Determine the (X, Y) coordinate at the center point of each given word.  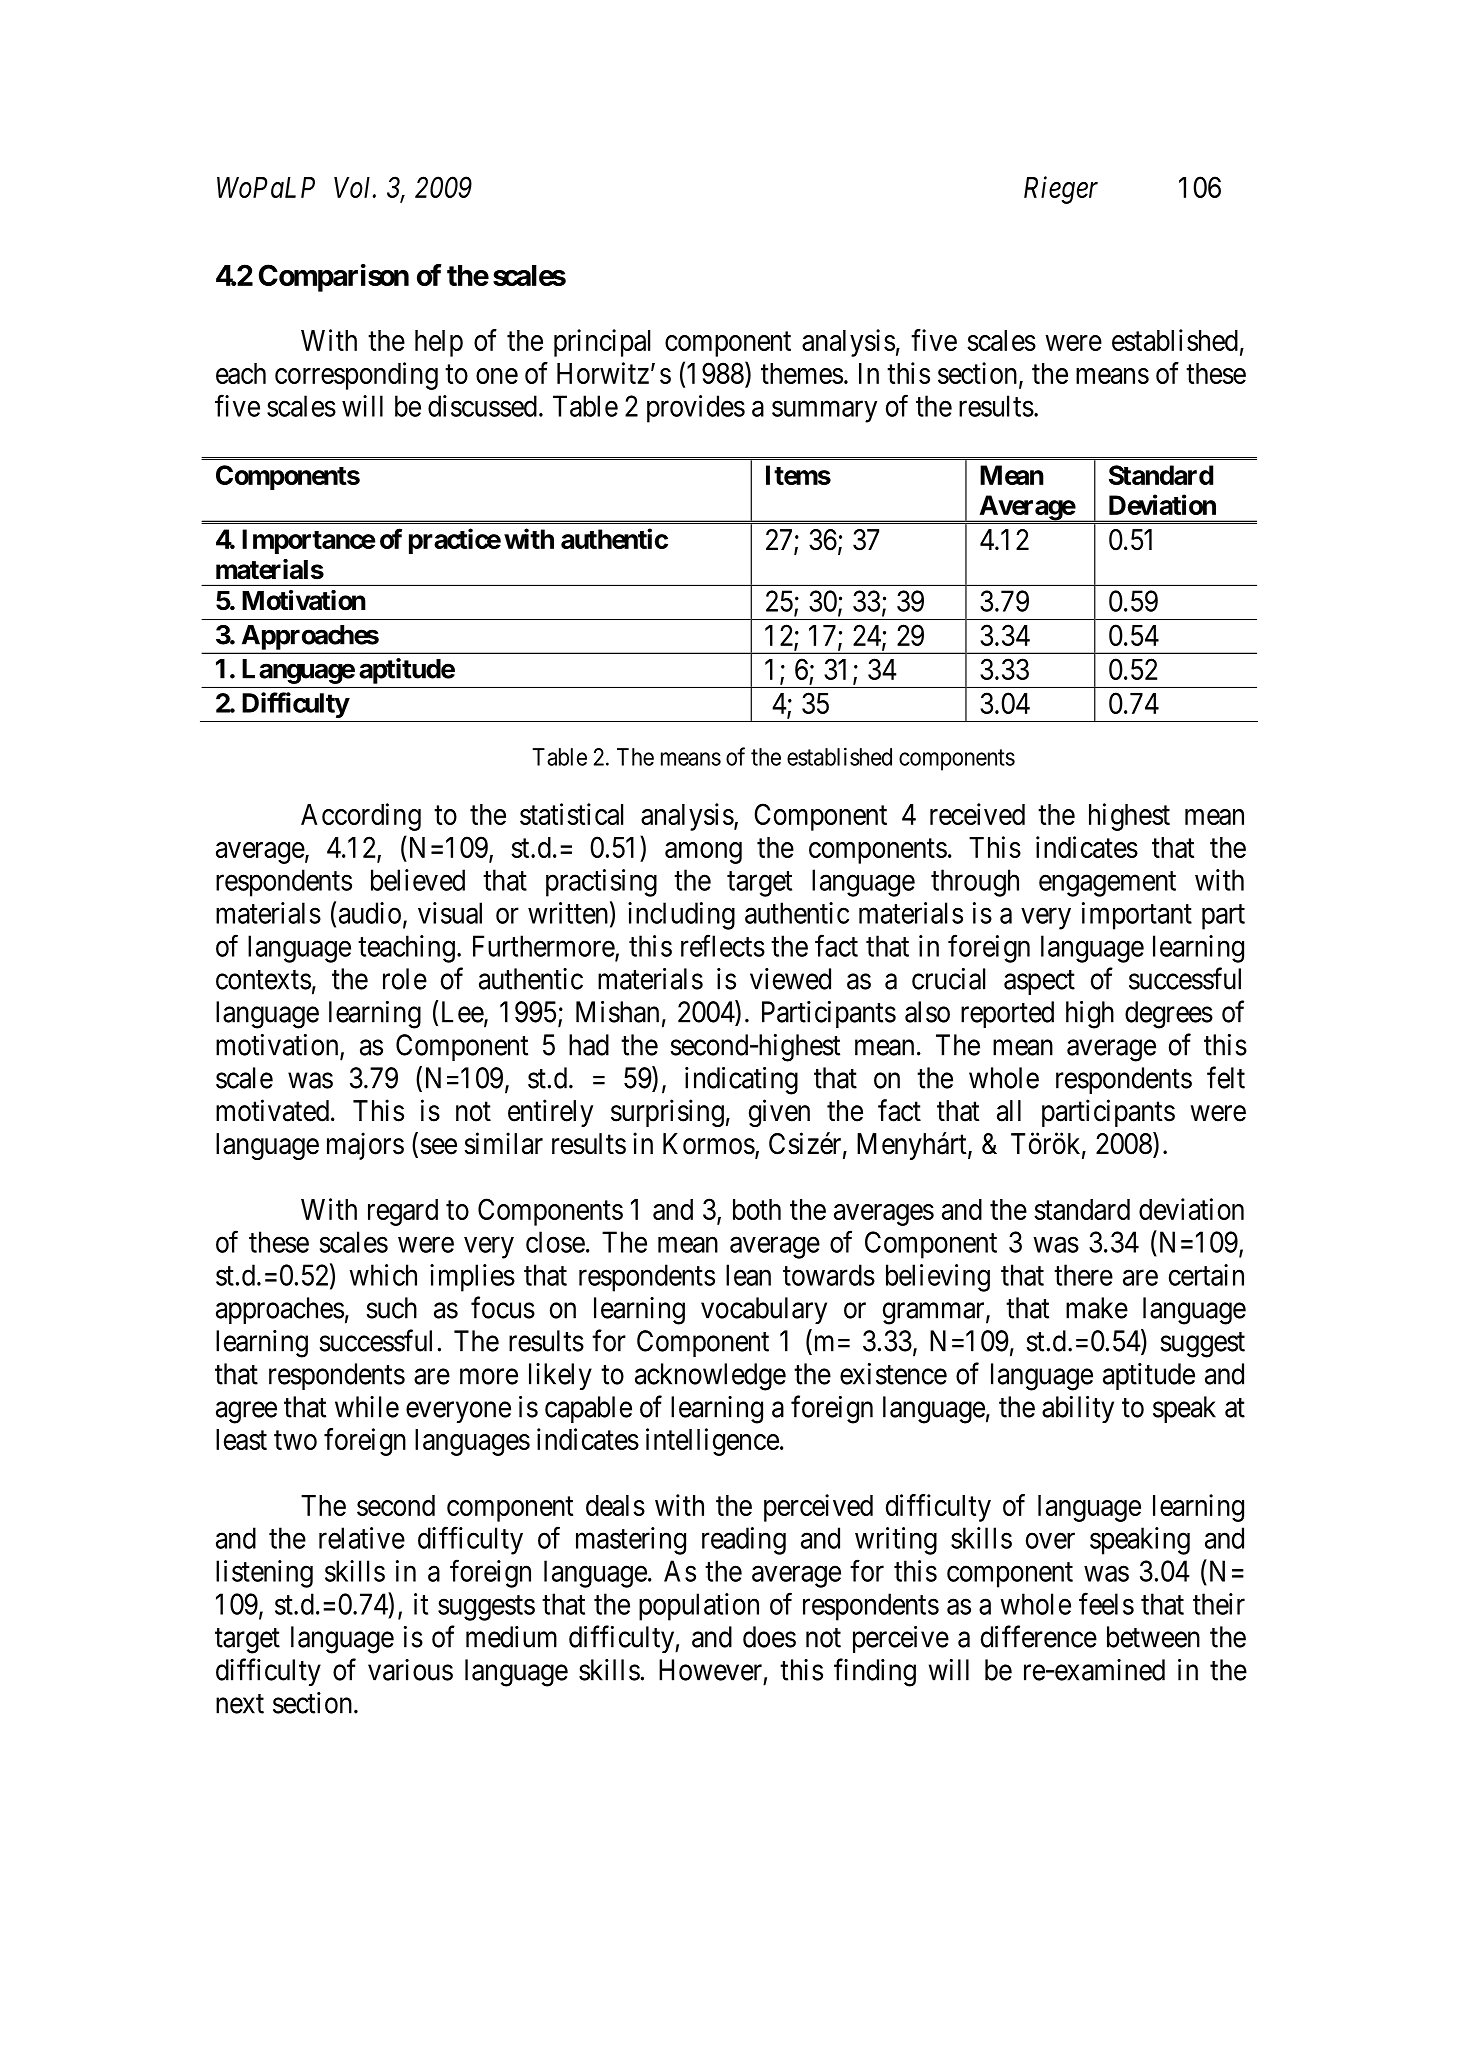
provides (696, 409)
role (405, 979)
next (240, 1704)
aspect (1039, 982)
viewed (790, 979)
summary (824, 412)
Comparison (334, 278)
